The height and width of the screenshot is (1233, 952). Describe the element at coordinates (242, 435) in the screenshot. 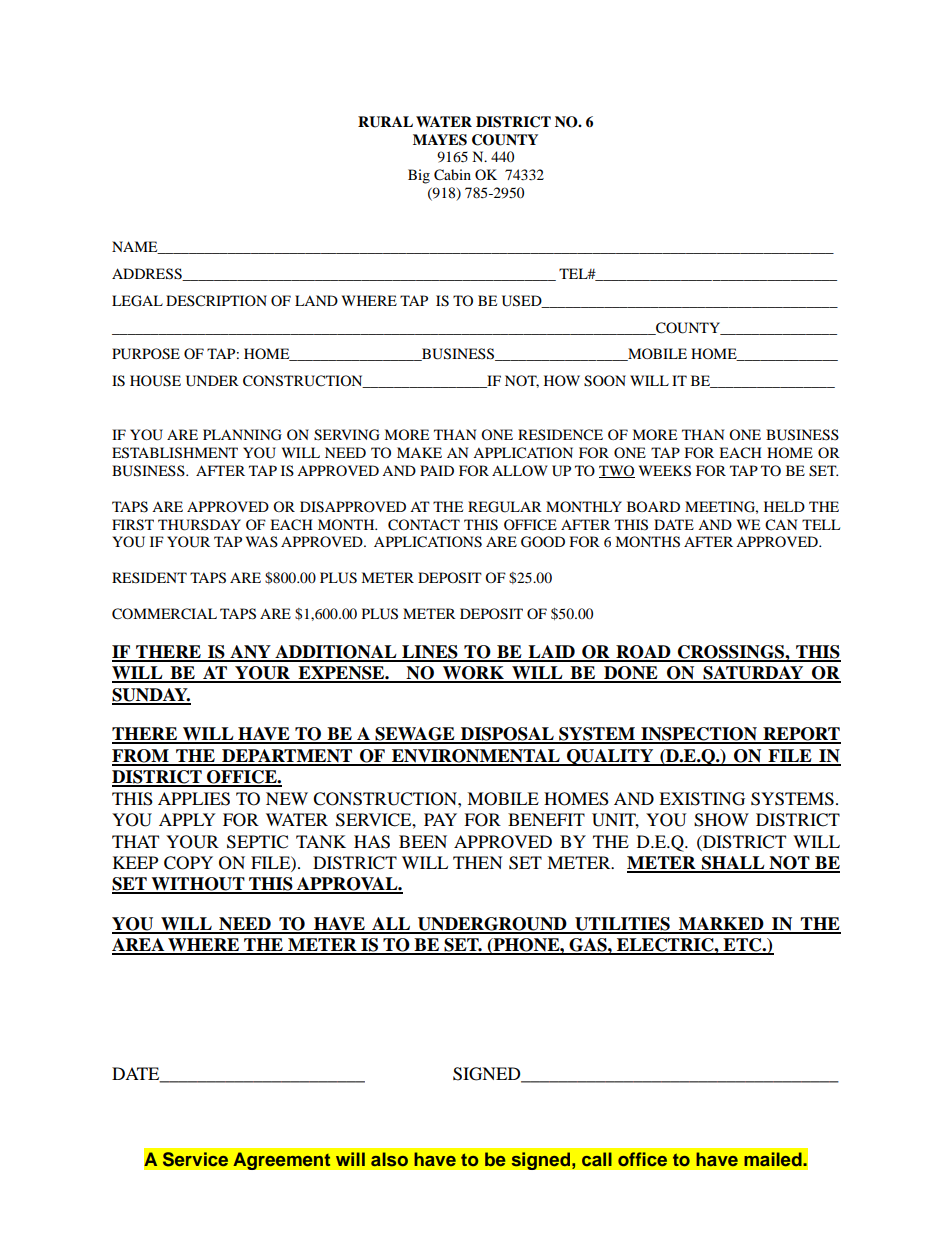

I see `PLANNING` at that location.
